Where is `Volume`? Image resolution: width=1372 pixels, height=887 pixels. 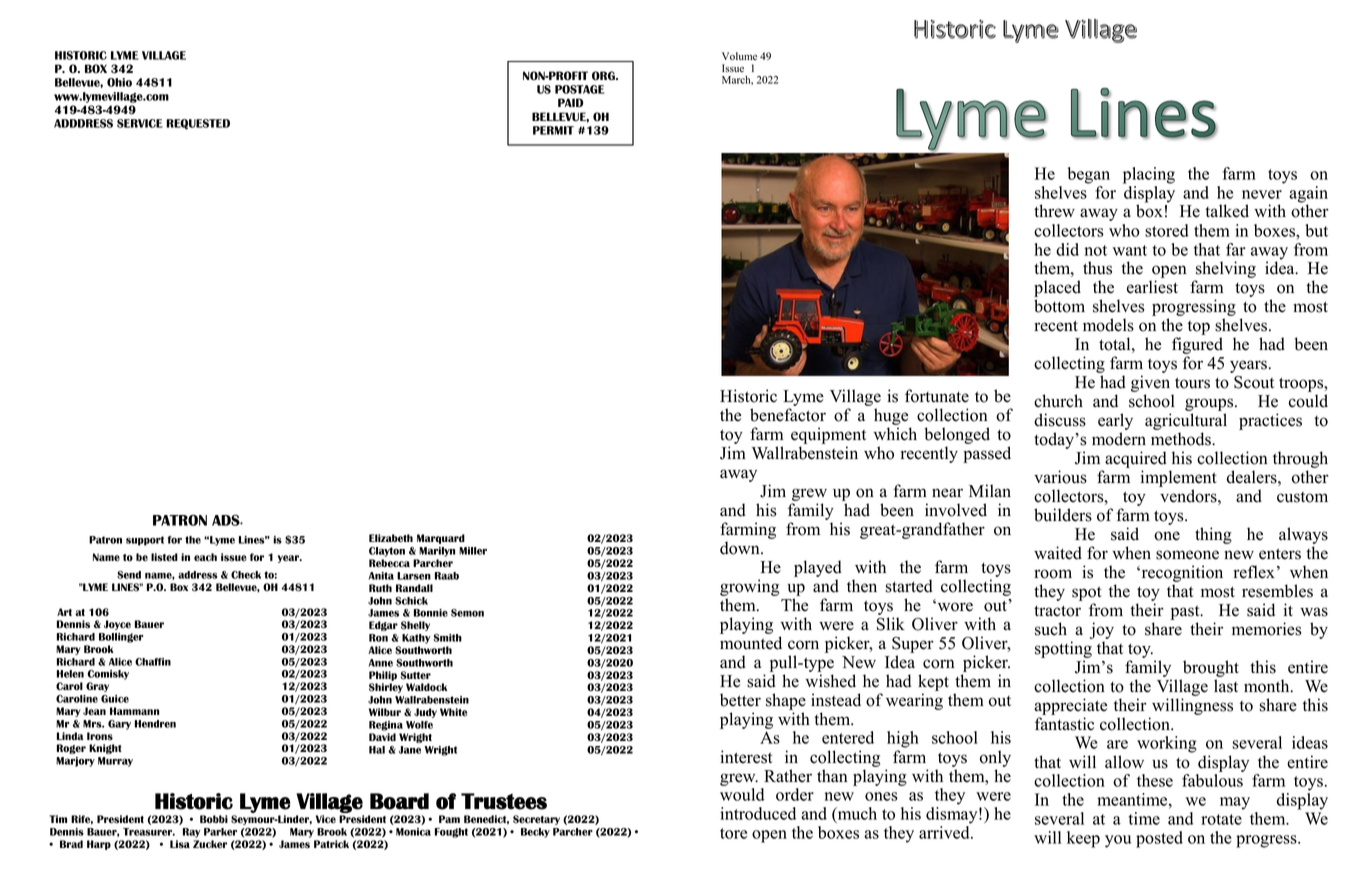 Volume is located at coordinates (739, 56).
